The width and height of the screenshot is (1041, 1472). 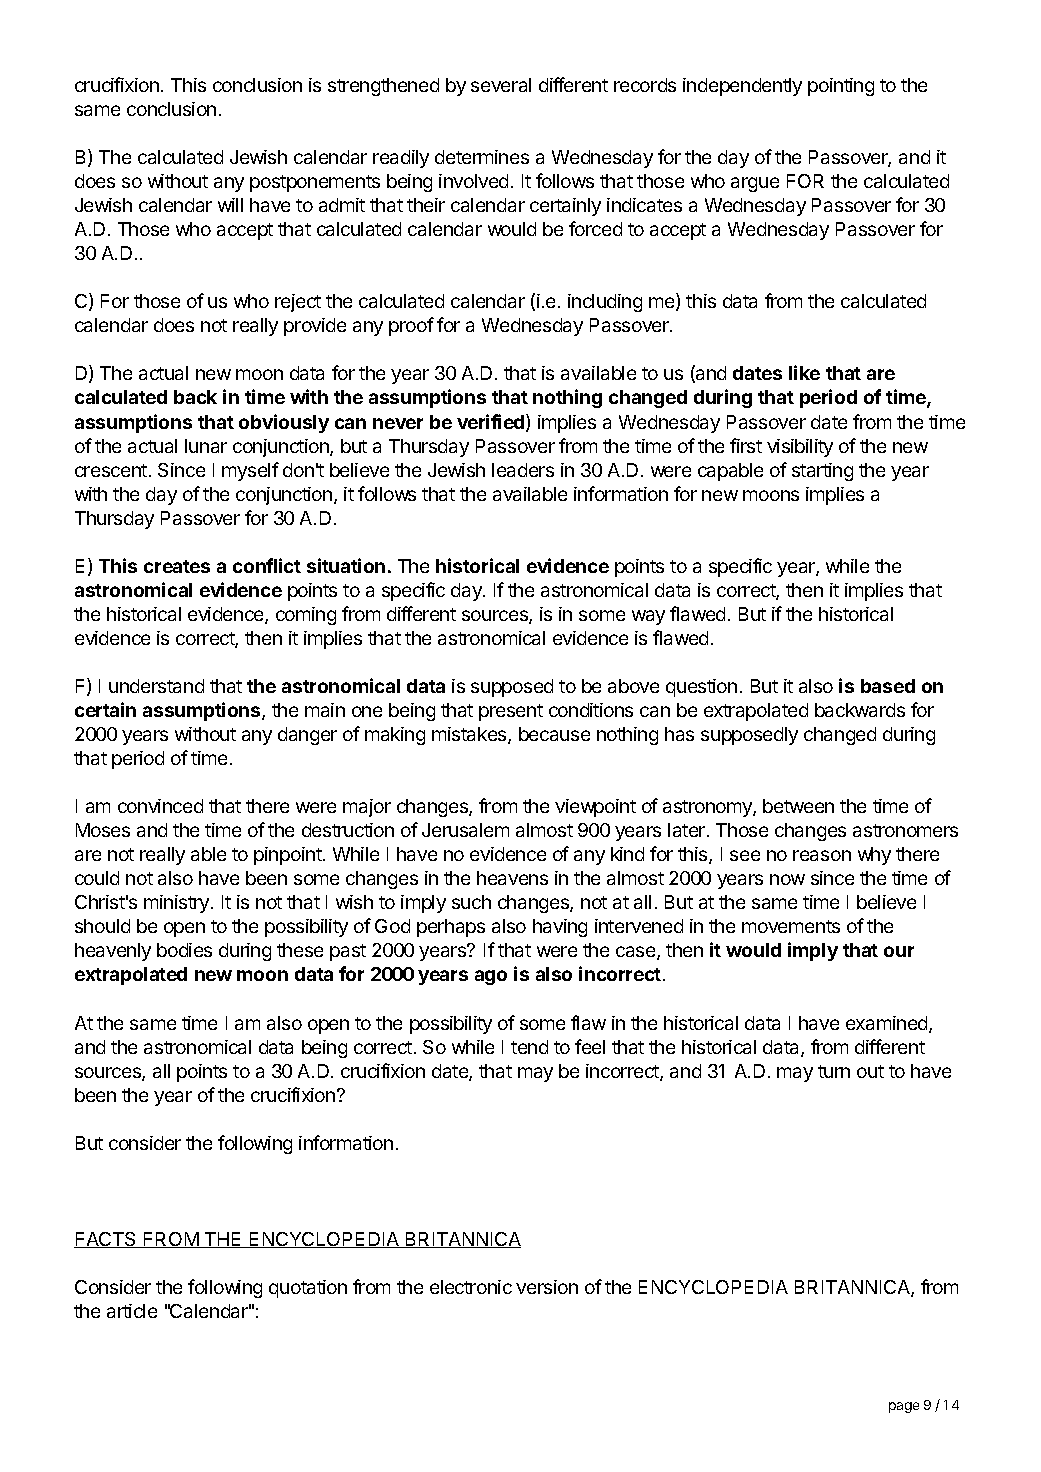 I want to click on movements, so click(x=791, y=926).
